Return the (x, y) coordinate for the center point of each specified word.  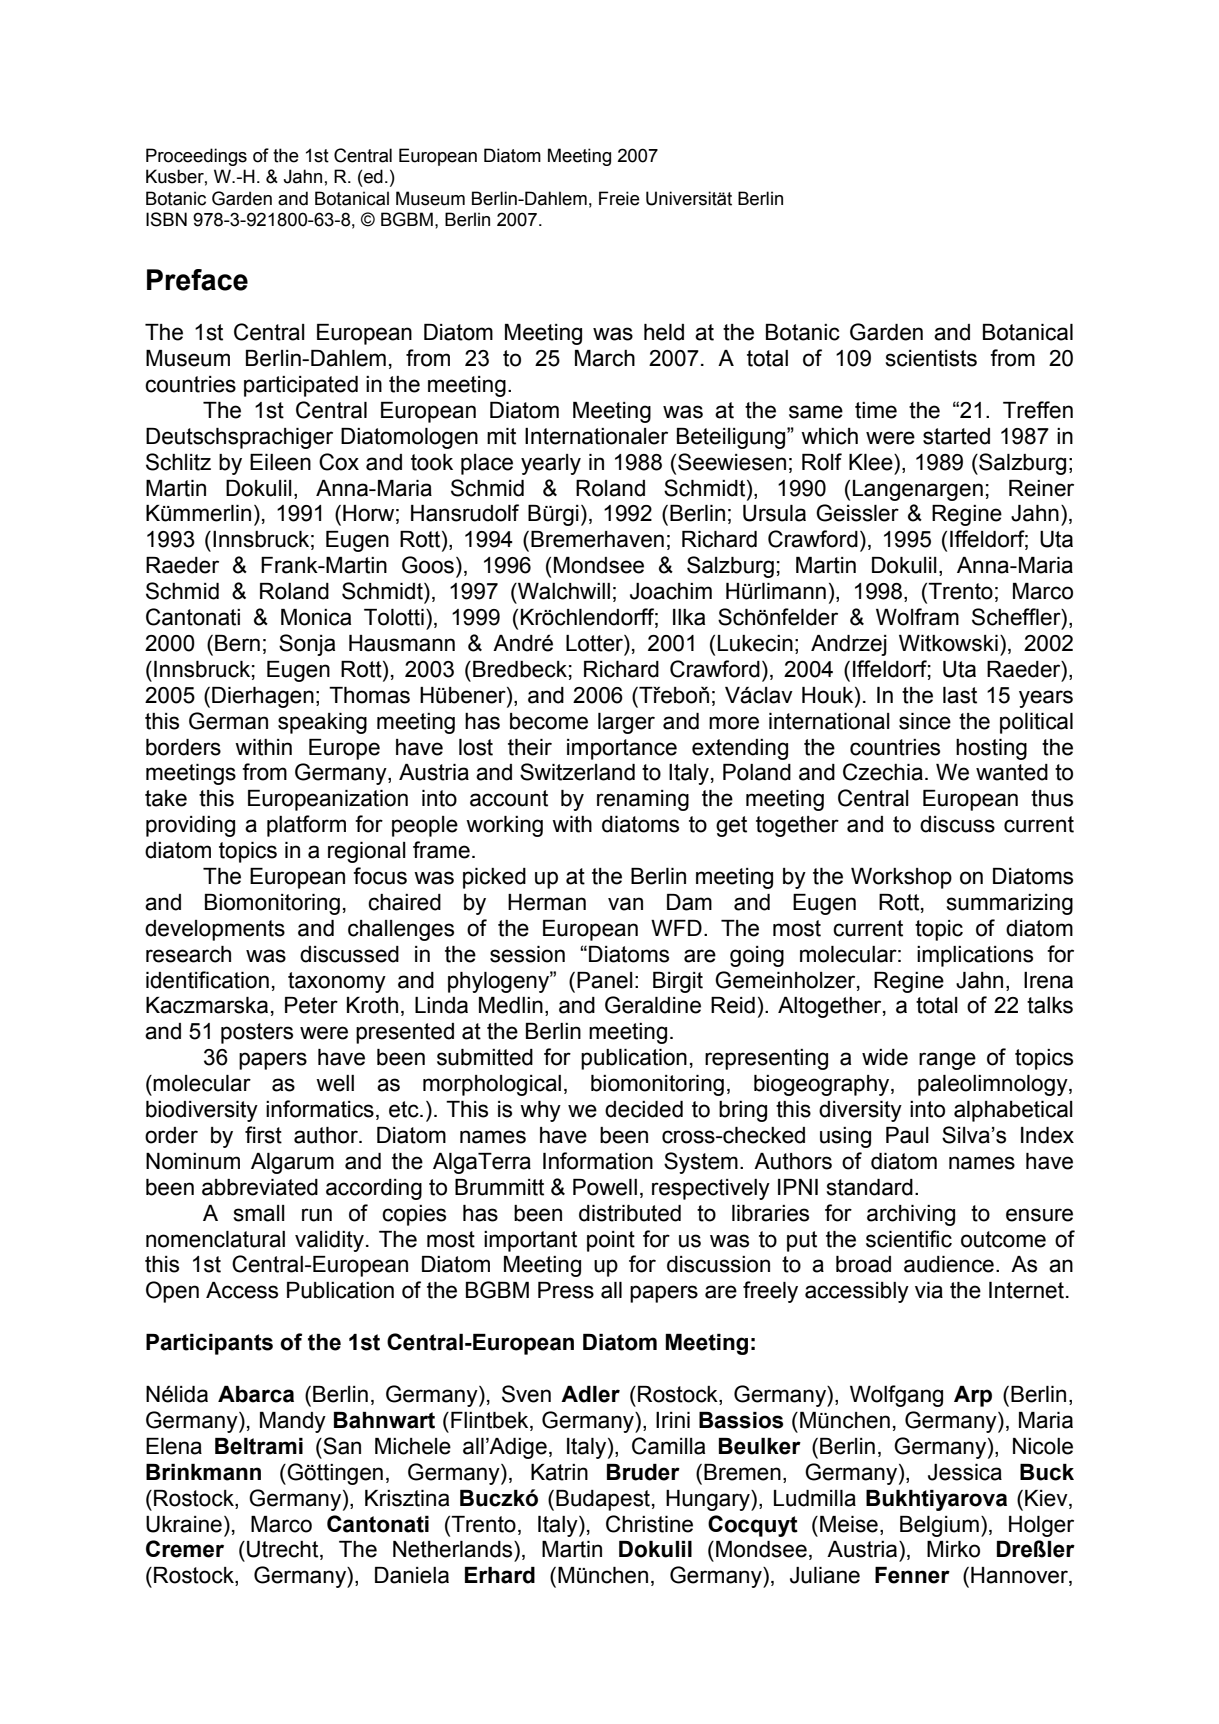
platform (306, 826)
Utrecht (284, 1550)
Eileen (280, 462)
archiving (911, 1215)
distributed (630, 1213)
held (664, 332)
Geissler (857, 513)
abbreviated (260, 1187)
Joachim (671, 591)
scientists (931, 358)
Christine (649, 1524)
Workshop (901, 878)
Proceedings (196, 157)
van (625, 904)
